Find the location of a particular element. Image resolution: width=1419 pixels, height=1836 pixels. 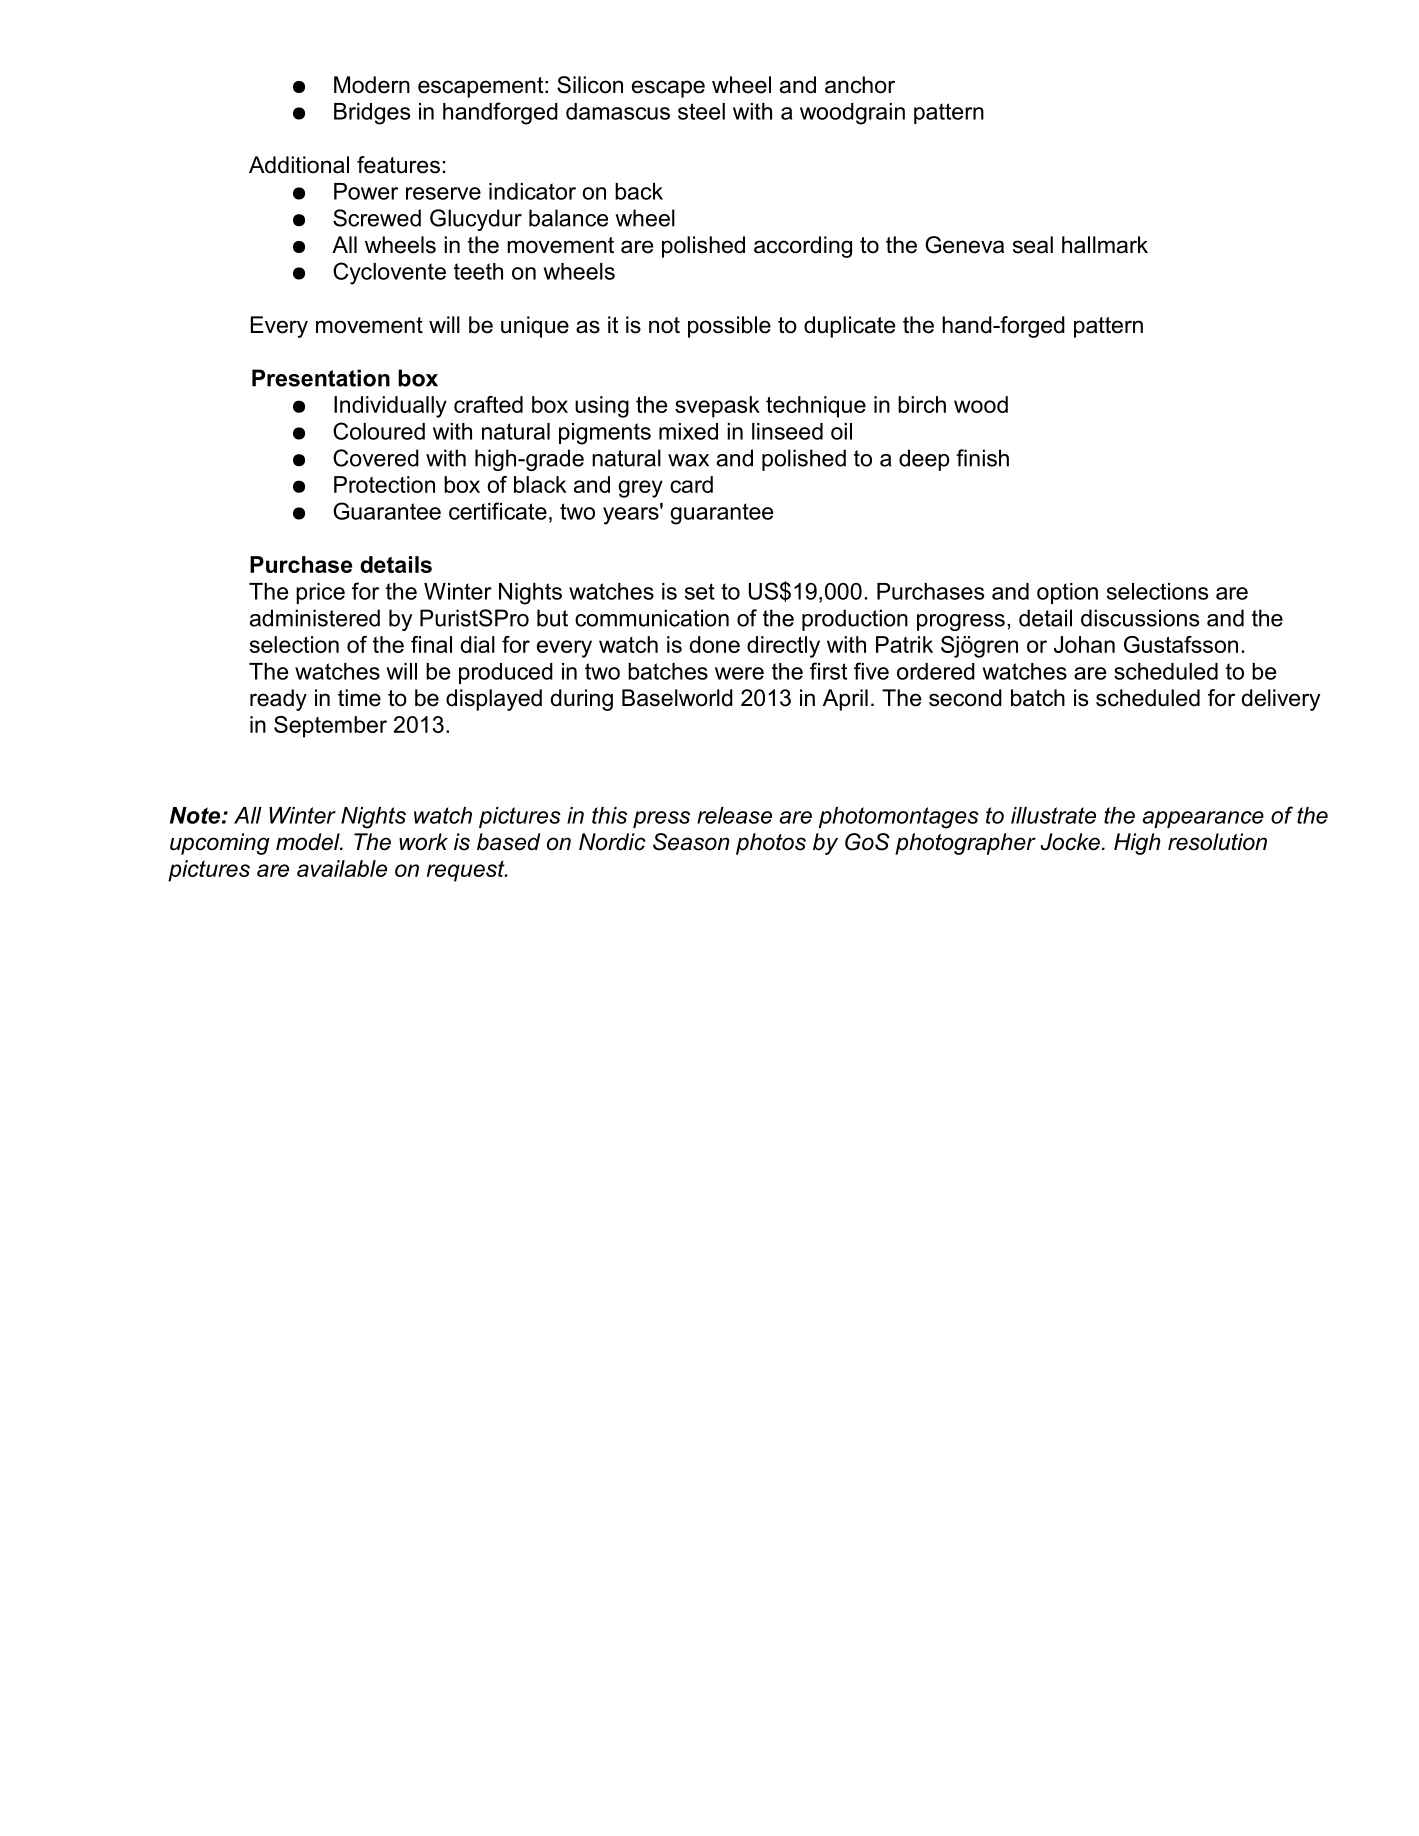

card is located at coordinates (691, 484).
